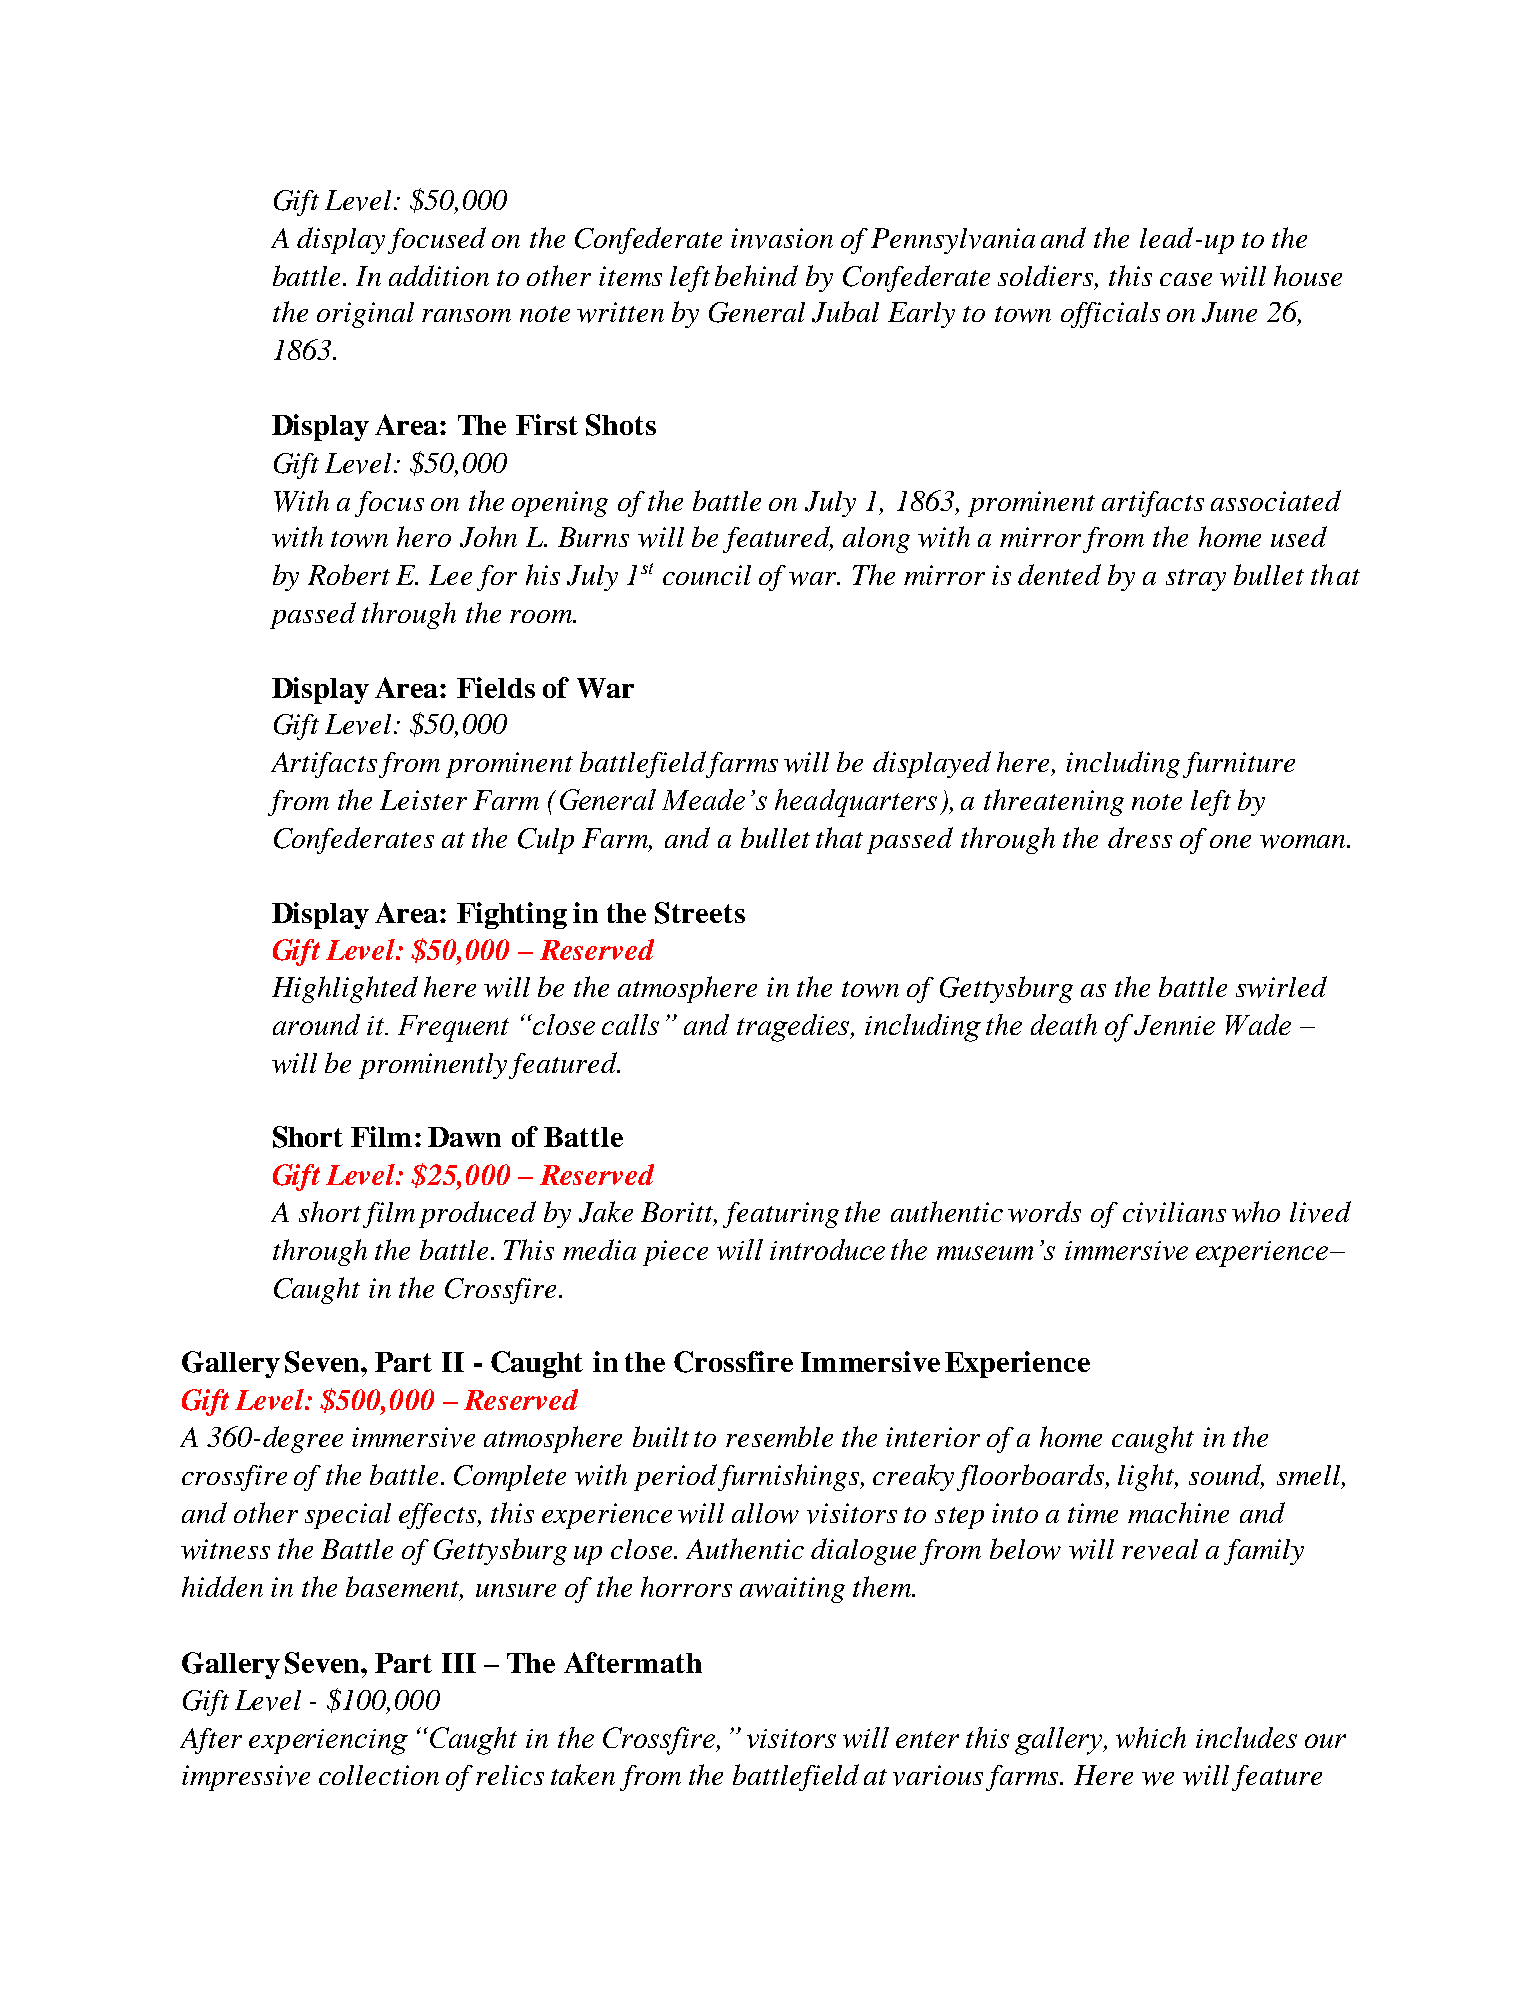 The width and height of the screenshot is (1540, 1993). I want to click on Fields, so click(496, 687).
